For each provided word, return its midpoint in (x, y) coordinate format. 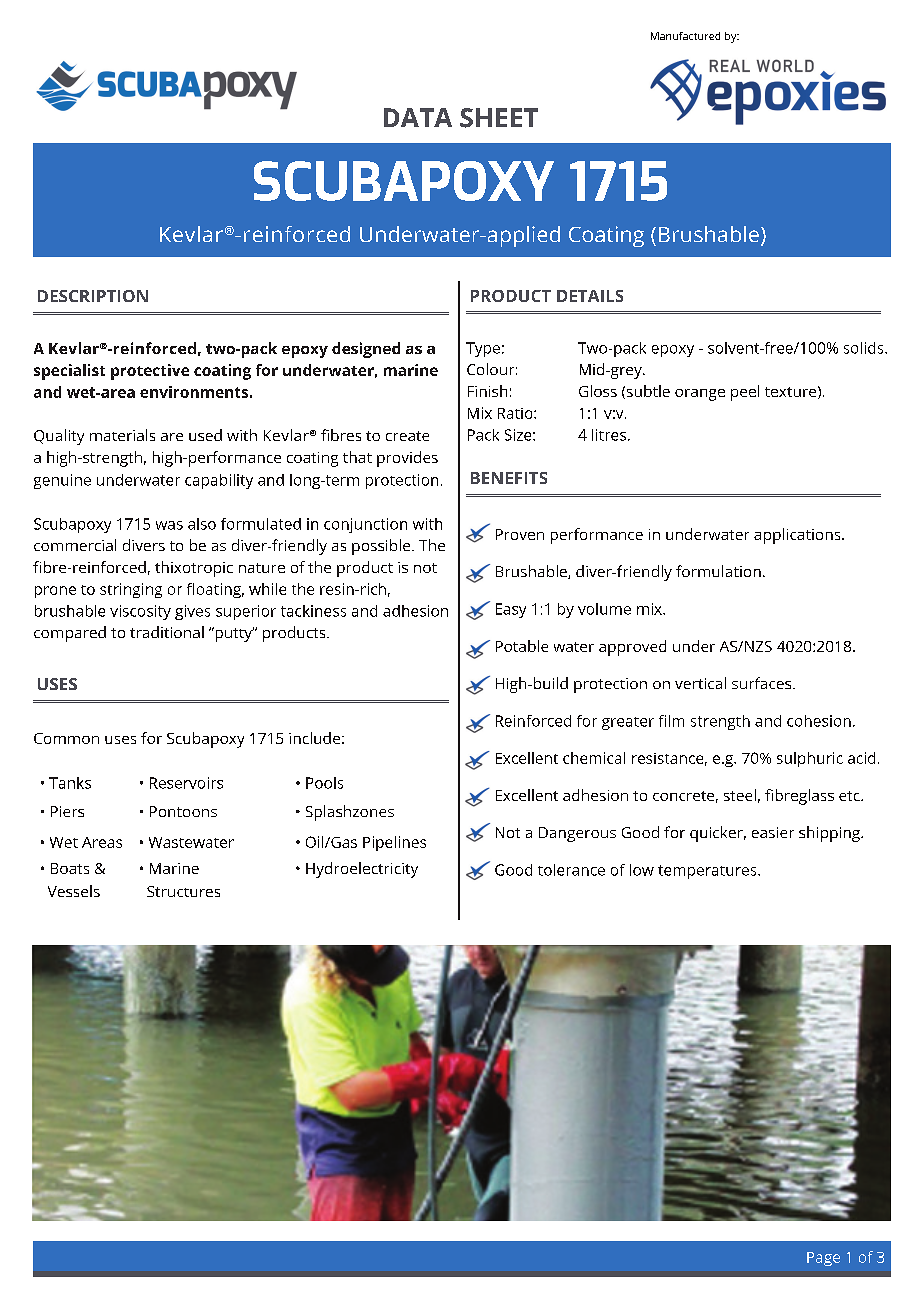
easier (773, 832)
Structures (183, 891)
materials (122, 435)
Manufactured (685, 36)
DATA (418, 117)
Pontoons (183, 811)
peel (745, 393)
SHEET (499, 118)
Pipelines (394, 843)
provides (407, 459)
